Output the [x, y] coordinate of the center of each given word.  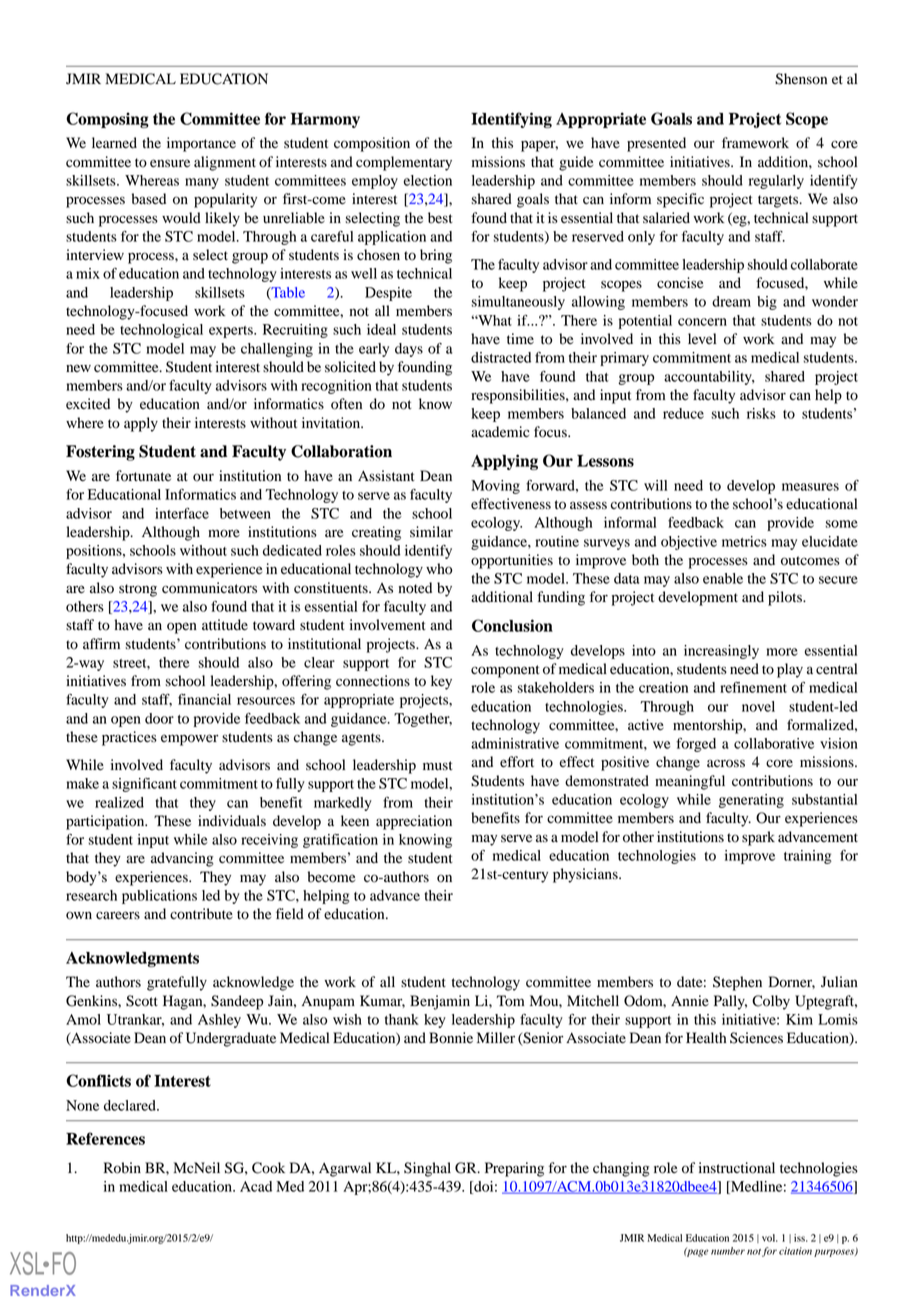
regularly [776, 182]
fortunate [143, 476]
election [428, 180]
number [728, 1251]
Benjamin [440, 1002]
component [505, 671]
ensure [170, 163]
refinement [753, 687]
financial [204, 699]
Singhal [427, 1169]
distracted [501, 357]
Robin [122, 1168]
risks [761, 413]
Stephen [737, 983]
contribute [201, 914]
